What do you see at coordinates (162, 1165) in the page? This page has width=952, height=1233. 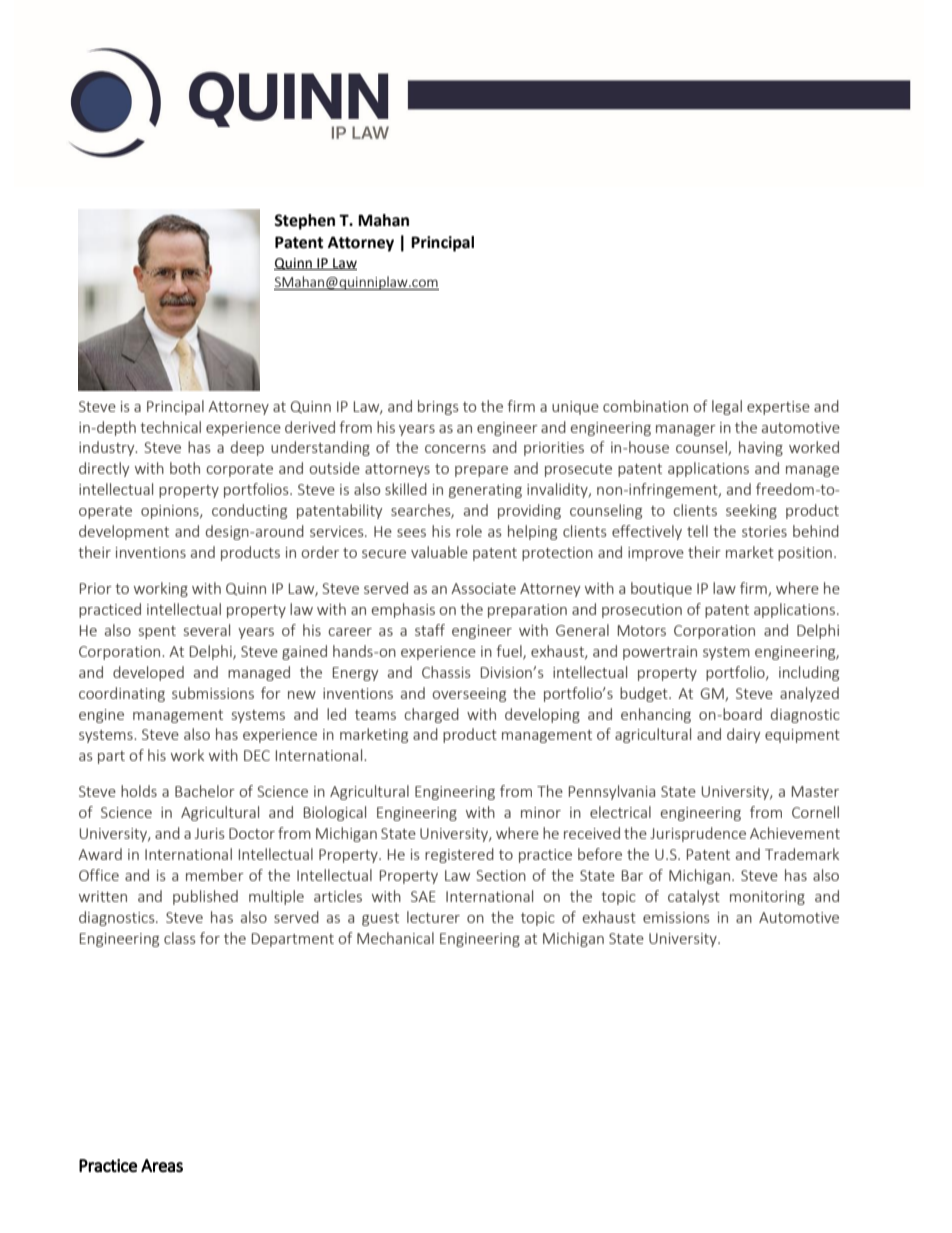 I see `Areas` at bounding box center [162, 1165].
